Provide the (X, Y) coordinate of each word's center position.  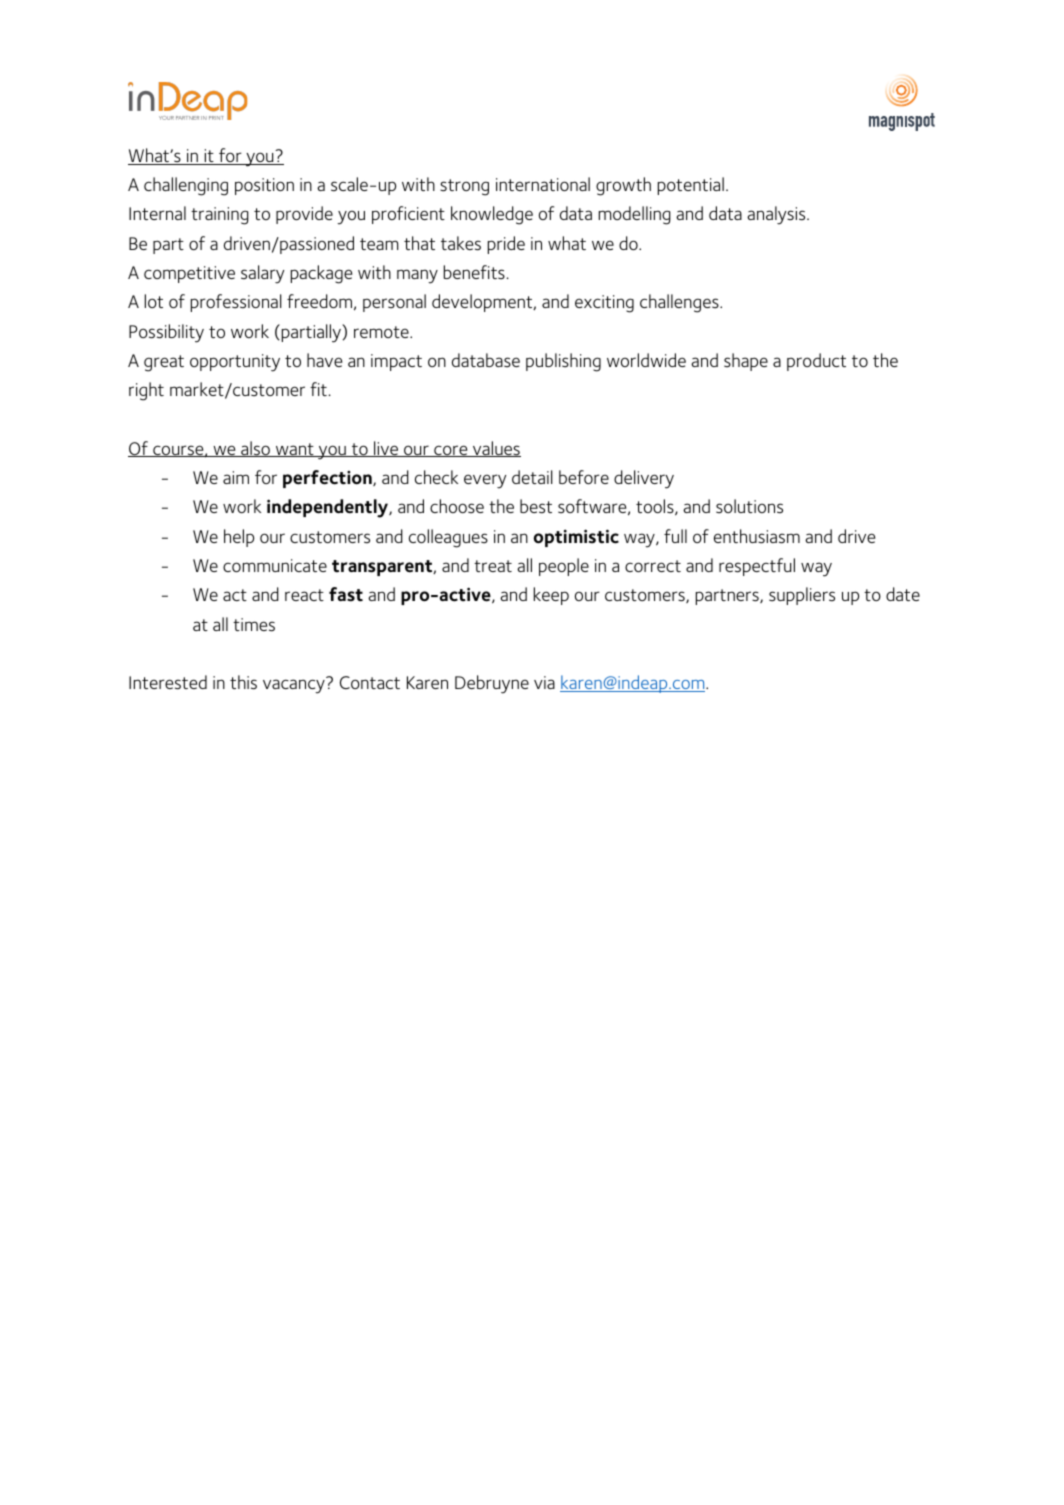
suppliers (802, 596)
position (264, 186)
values (495, 449)
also (255, 449)
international (543, 184)
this (243, 682)
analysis (777, 215)
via (544, 682)
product (816, 362)
